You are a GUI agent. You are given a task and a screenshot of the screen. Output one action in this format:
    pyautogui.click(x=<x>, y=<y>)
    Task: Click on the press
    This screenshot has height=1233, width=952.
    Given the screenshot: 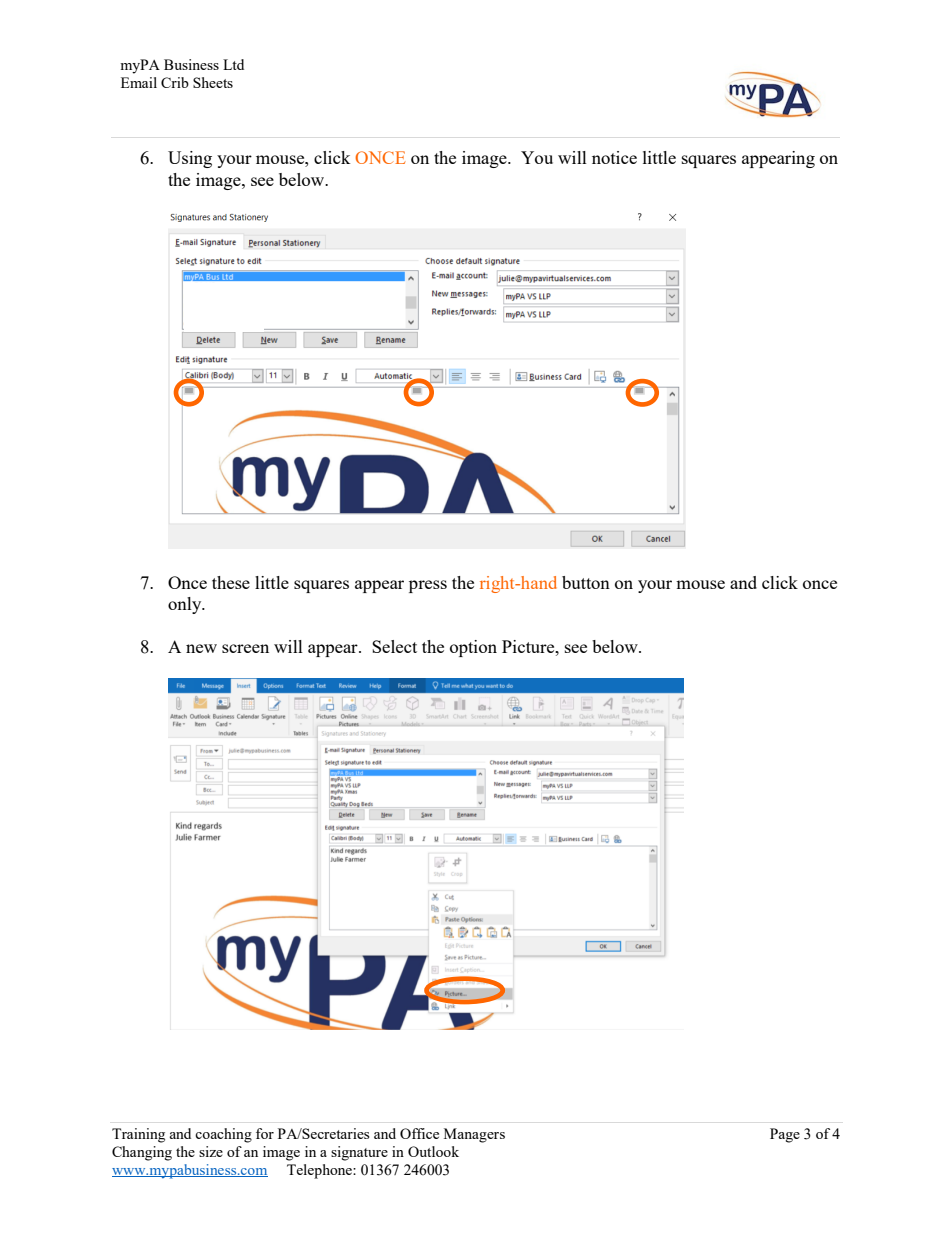 What is the action you would take?
    pyautogui.click(x=428, y=586)
